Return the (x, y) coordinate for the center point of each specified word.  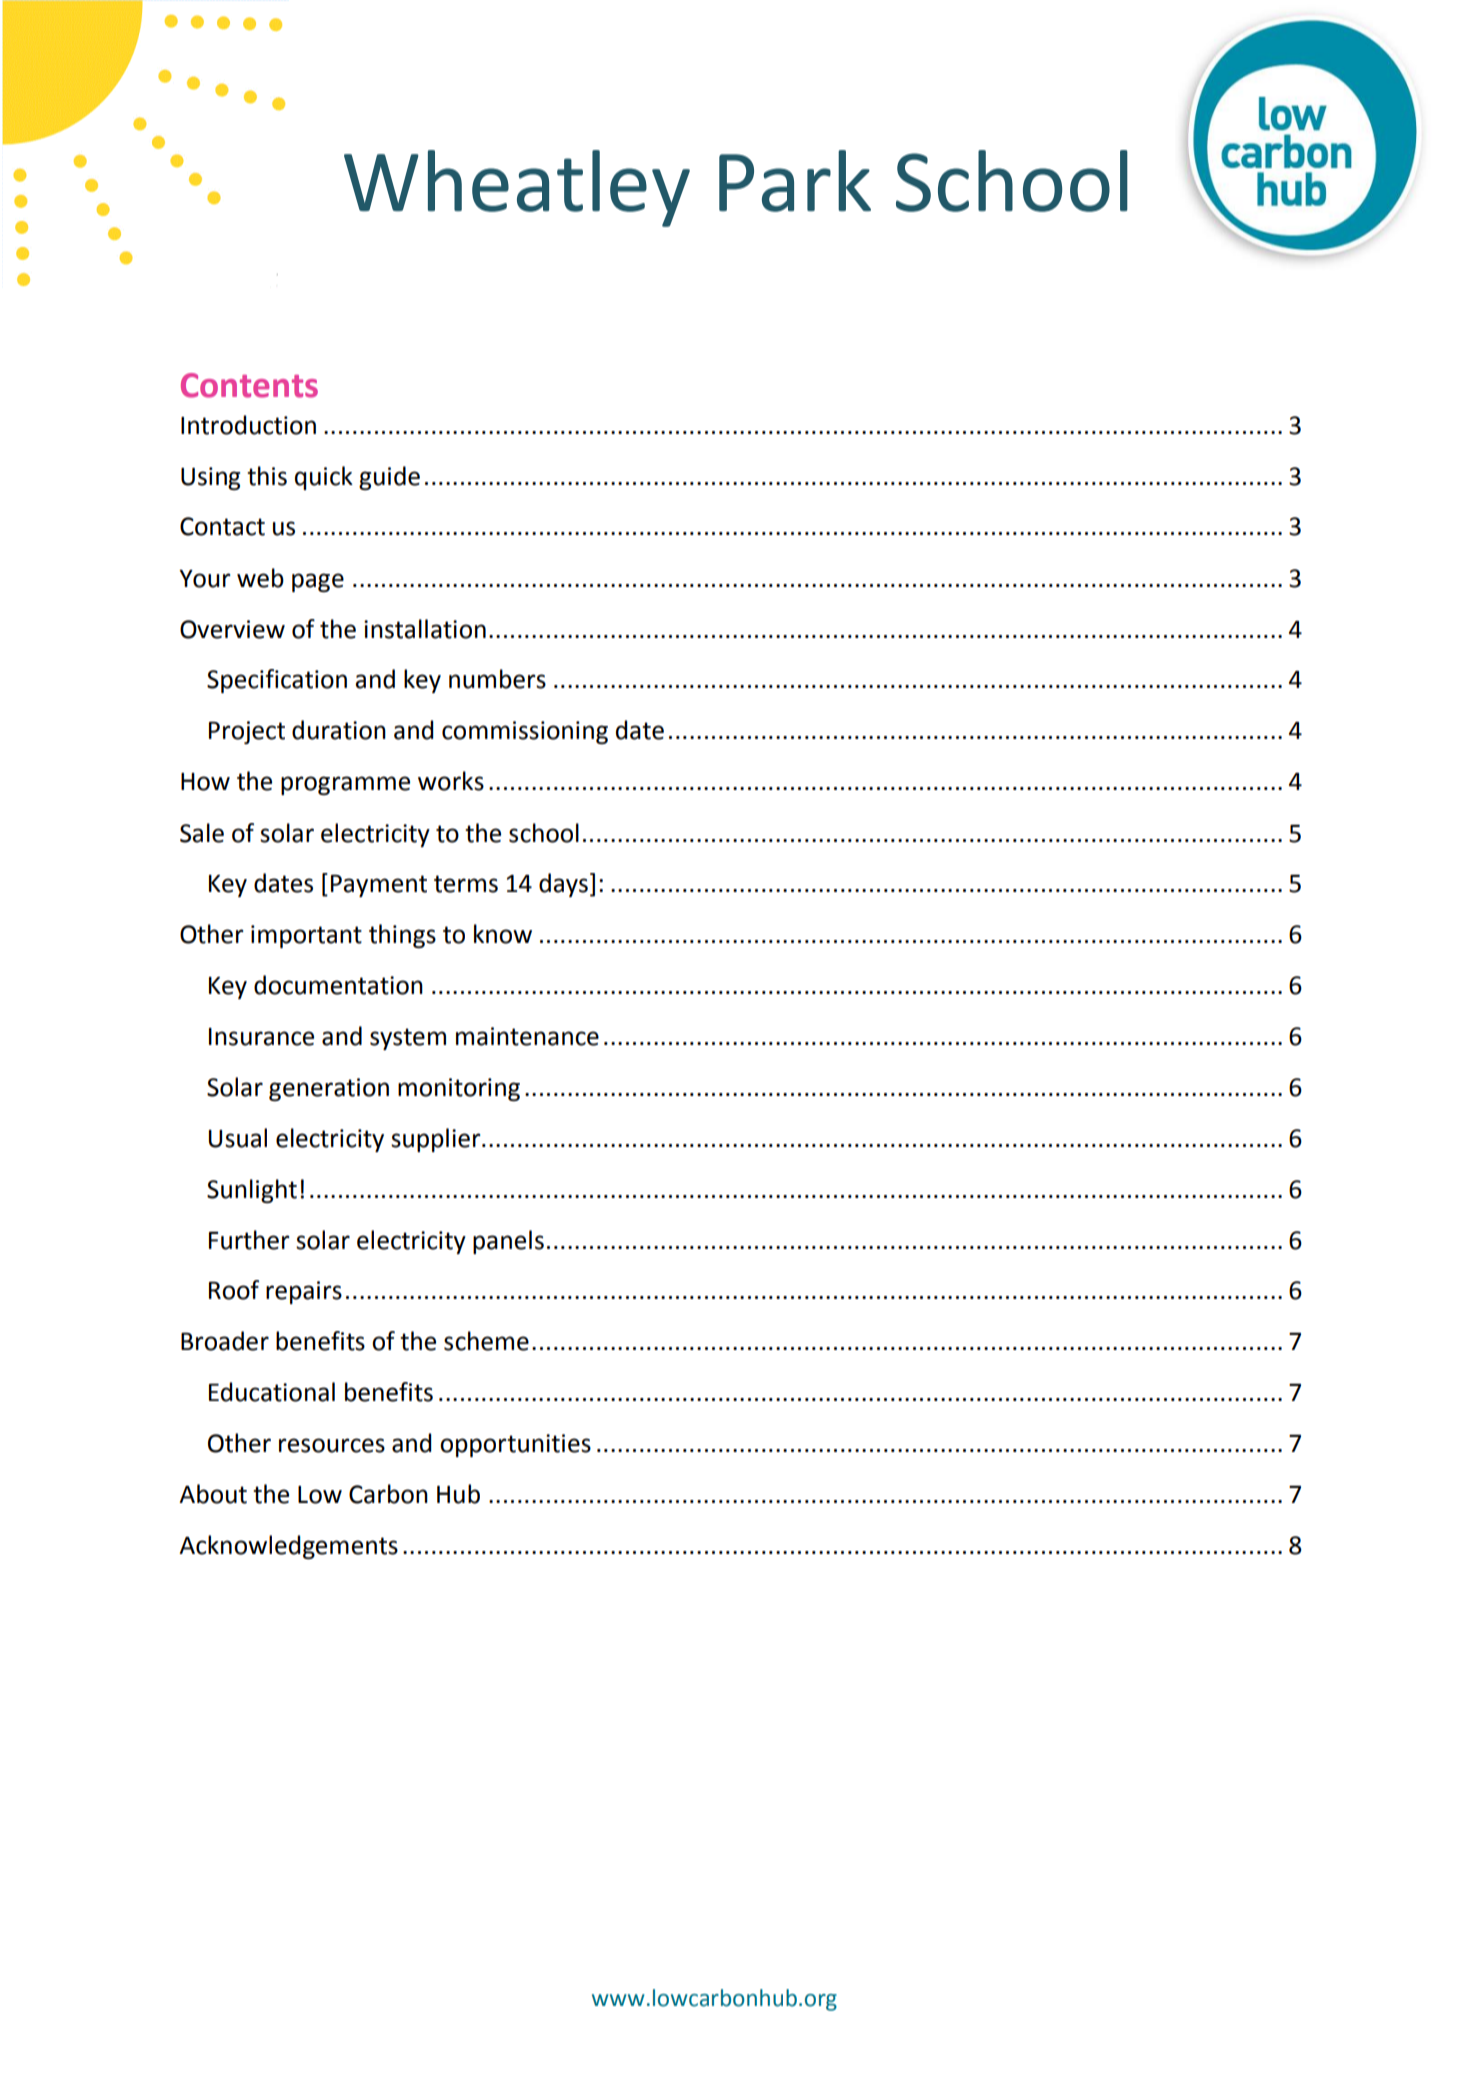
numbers (497, 679)
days (563, 885)
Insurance (261, 1037)
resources (332, 1445)
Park (795, 181)
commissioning (525, 732)
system (408, 1039)
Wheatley (517, 188)
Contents (249, 385)
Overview (232, 629)
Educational (272, 1392)
